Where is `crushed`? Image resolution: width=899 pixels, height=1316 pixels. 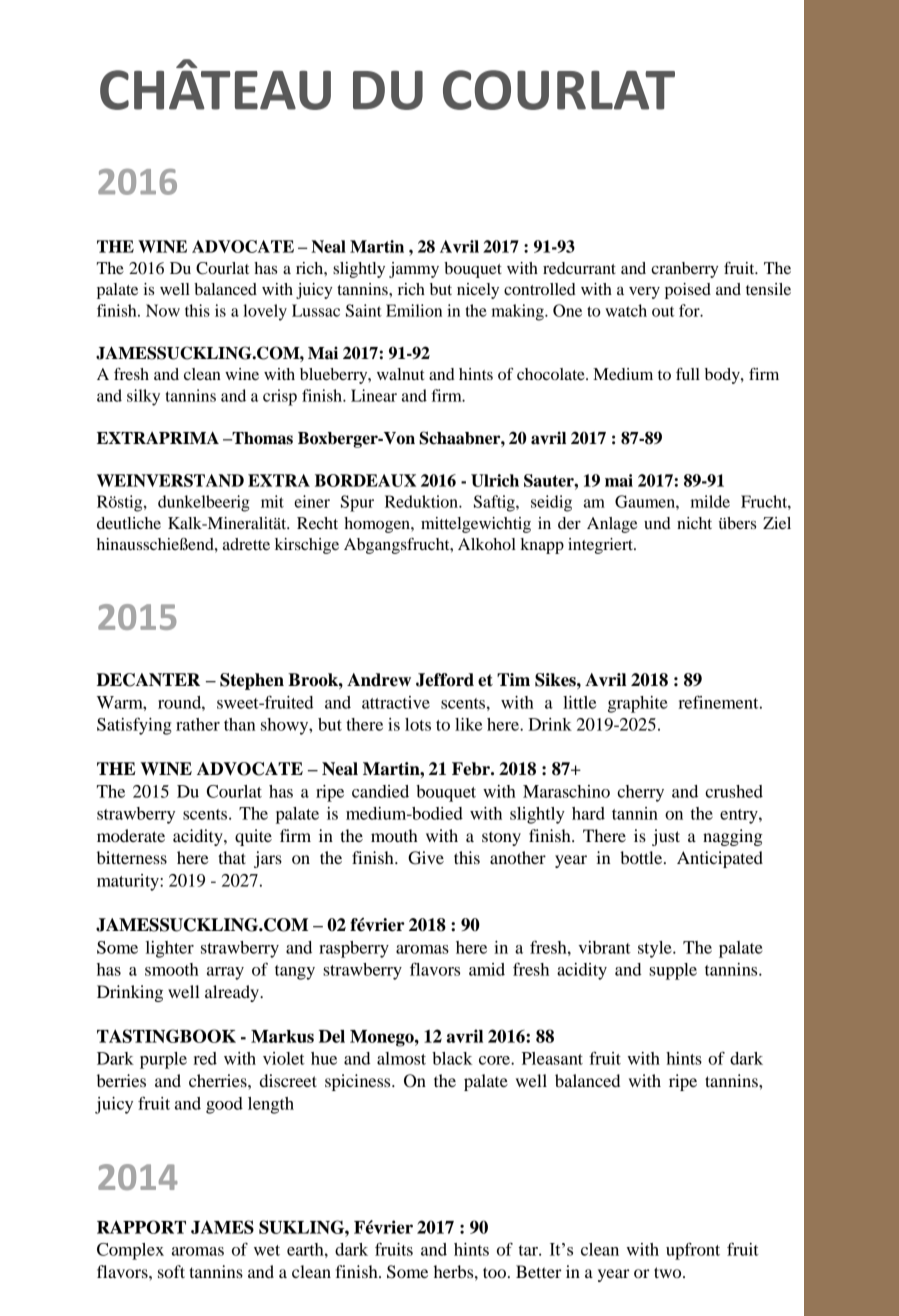
crushed is located at coordinates (734, 791).
